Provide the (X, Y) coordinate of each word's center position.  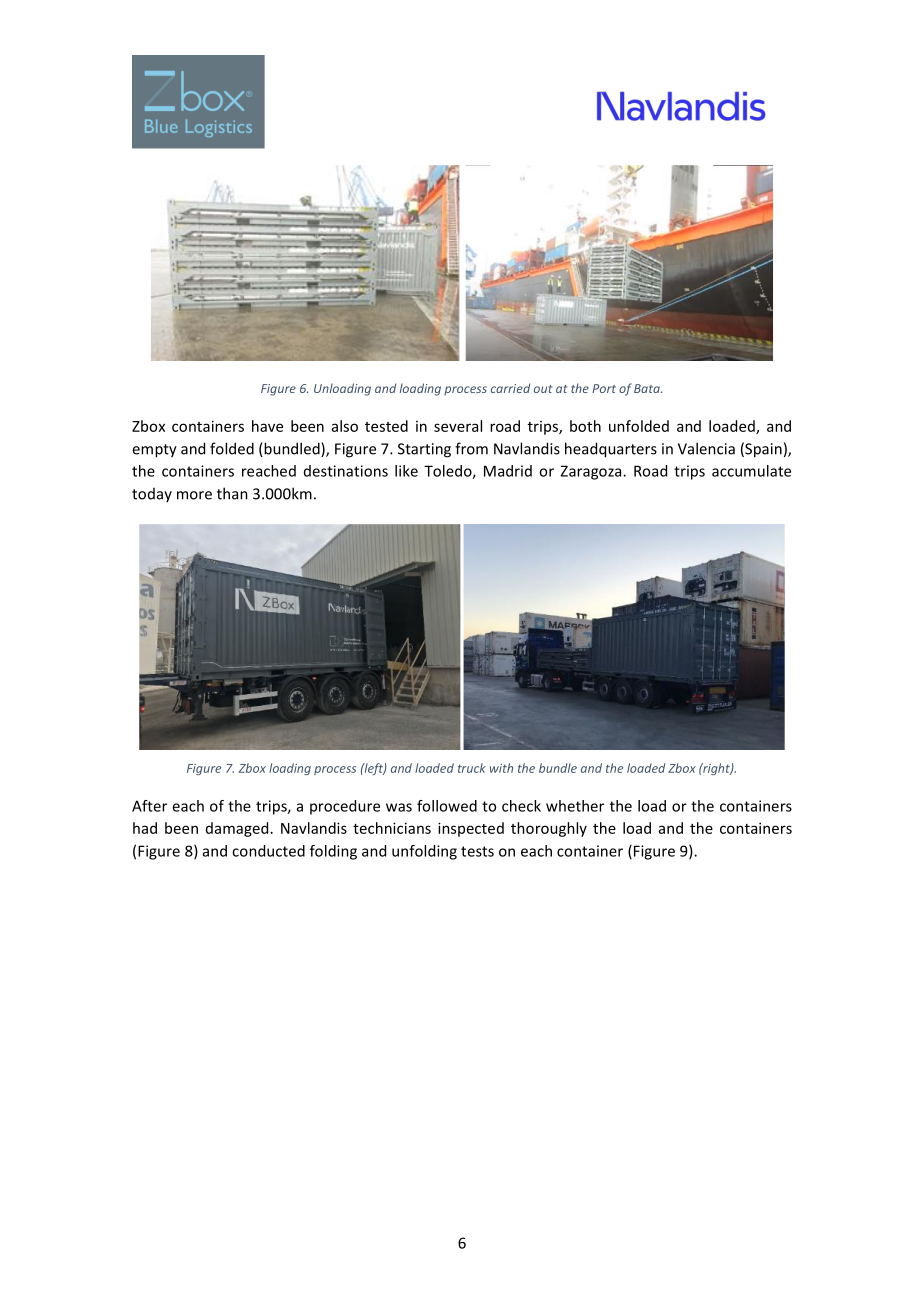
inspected (471, 829)
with (501, 768)
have (267, 426)
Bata (648, 388)
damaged (237, 829)
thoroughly (549, 829)
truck (472, 768)
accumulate (751, 471)
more (194, 495)
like (406, 471)
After (149, 806)
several (458, 426)
